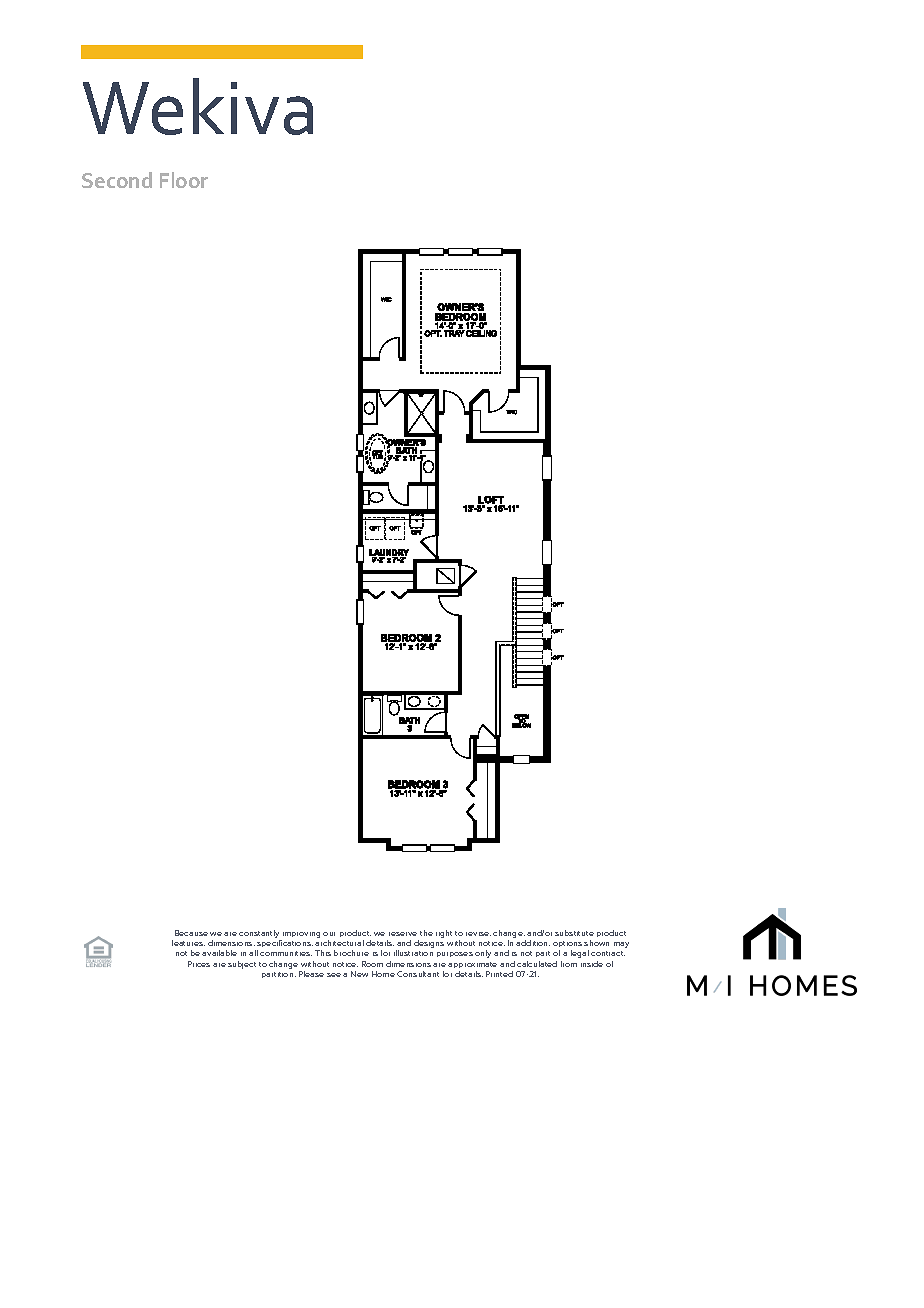  I want to click on substitute, so click(574, 933).
